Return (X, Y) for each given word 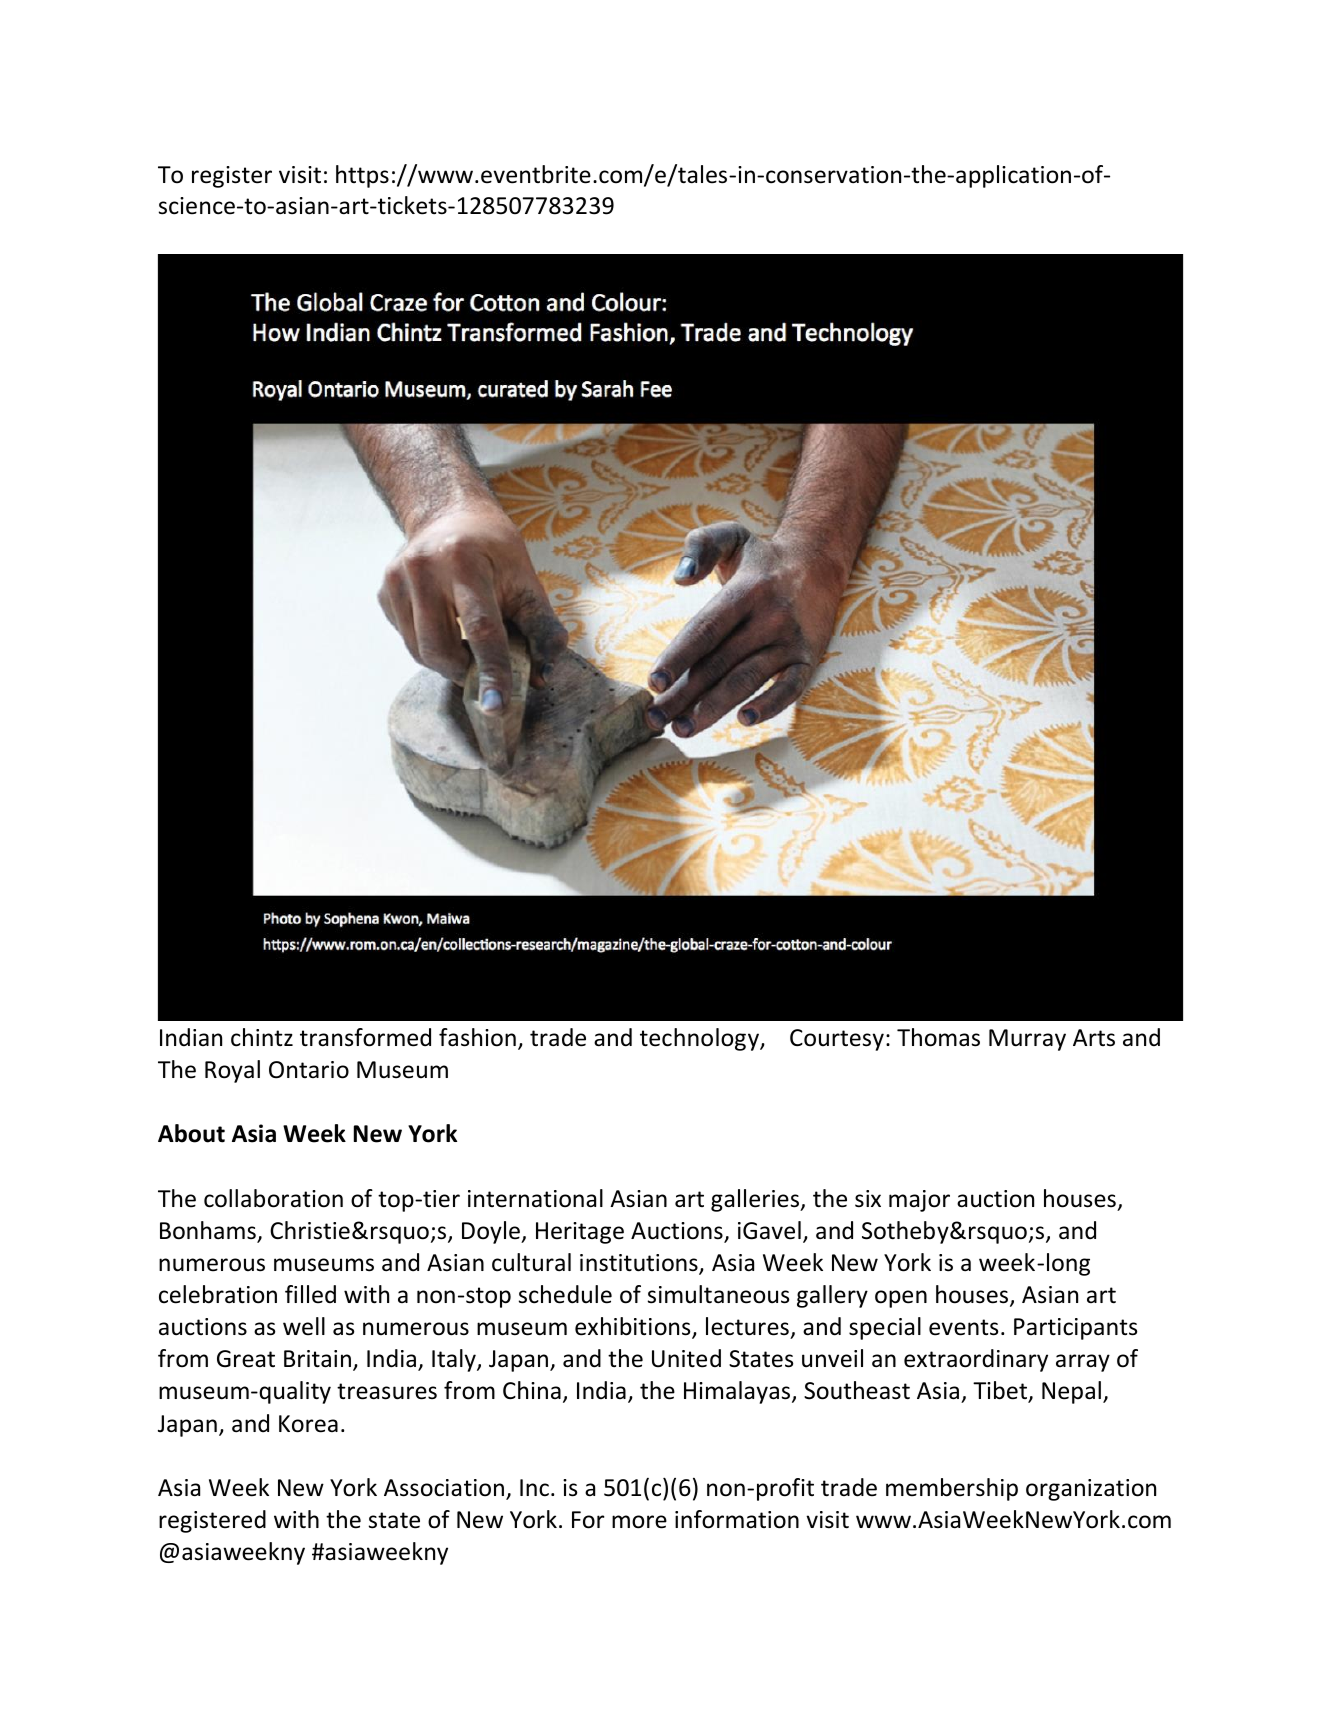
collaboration (273, 1198)
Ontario (309, 1070)
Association (444, 1488)
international (535, 1198)
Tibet (1001, 1392)
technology (700, 1039)
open (901, 1299)
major (919, 1201)
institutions (640, 1264)
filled (310, 1294)
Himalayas (738, 1392)
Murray (1027, 1040)
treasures (387, 1391)
